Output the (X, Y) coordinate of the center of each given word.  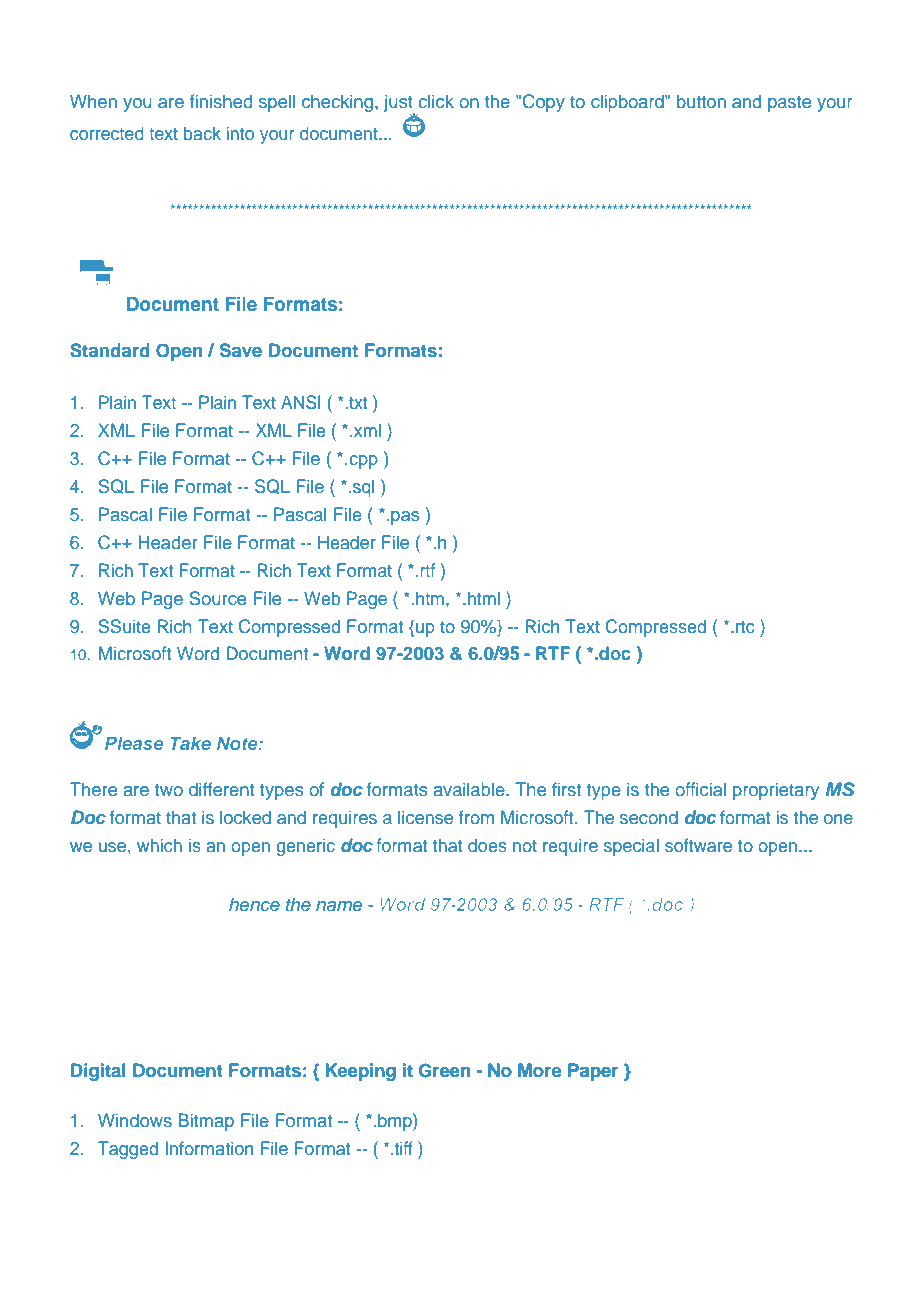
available (470, 789)
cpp (364, 462)
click (436, 101)
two (169, 790)
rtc (745, 627)
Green (444, 1070)
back (202, 133)
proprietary (776, 791)
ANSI (301, 402)
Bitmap (206, 1122)
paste (789, 104)
